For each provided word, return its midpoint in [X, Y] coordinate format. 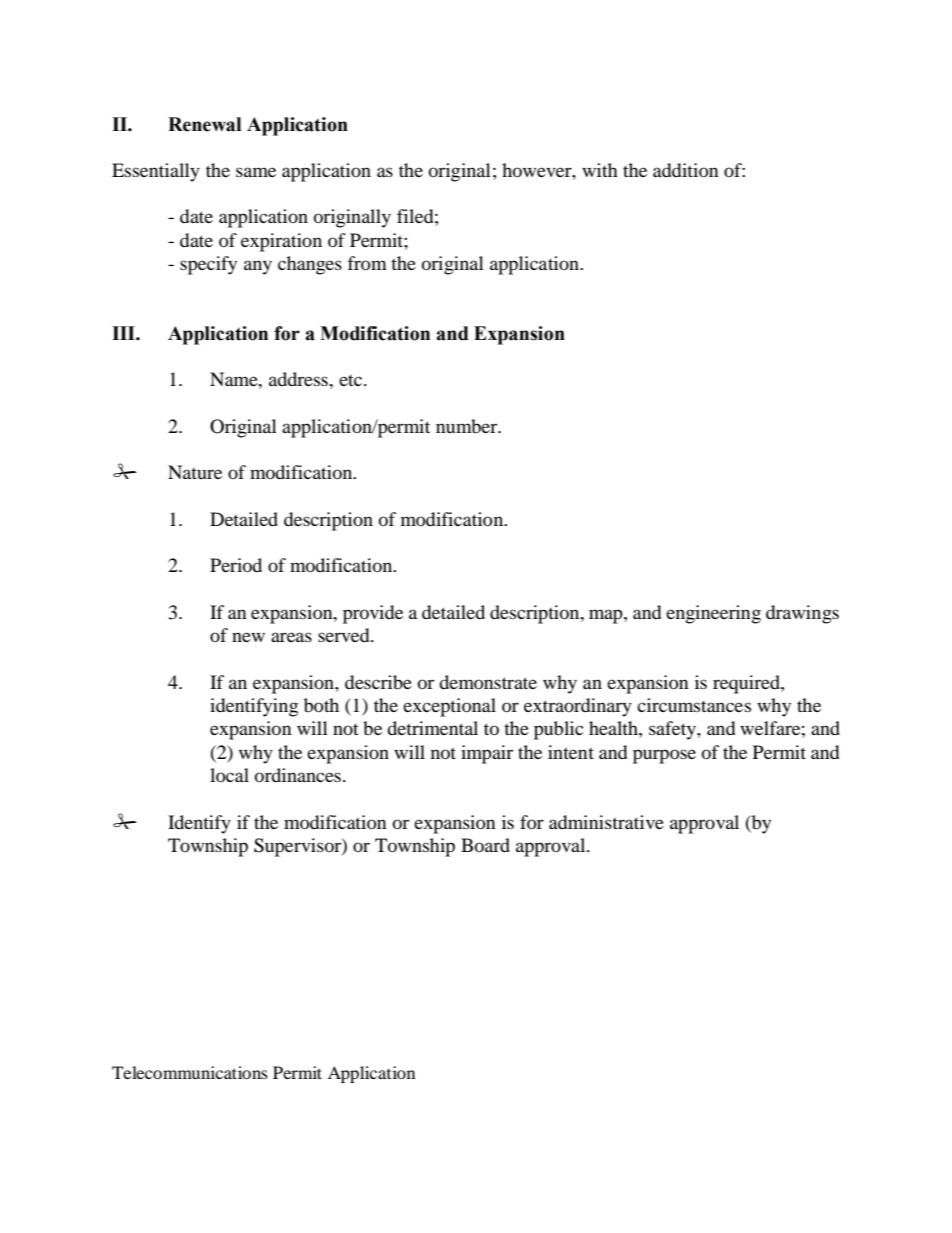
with [600, 170]
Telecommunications [190, 1072]
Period [236, 565]
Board [485, 845]
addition [685, 170]
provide [373, 614]
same [256, 172]
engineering [713, 614]
